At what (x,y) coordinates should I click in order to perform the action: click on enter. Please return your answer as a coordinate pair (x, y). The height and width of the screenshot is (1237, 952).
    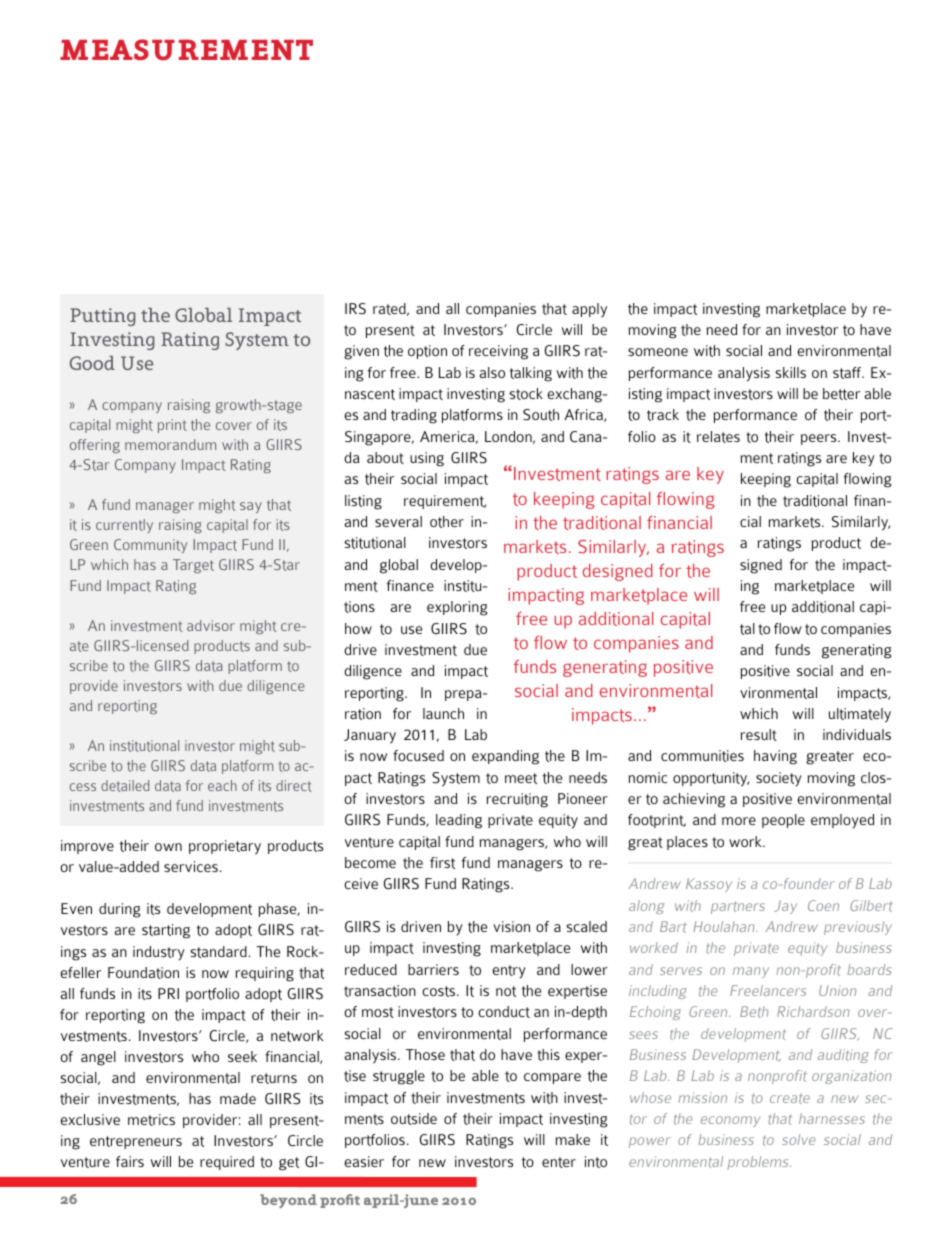
    Looking at the image, I should click on (559, 1162).
